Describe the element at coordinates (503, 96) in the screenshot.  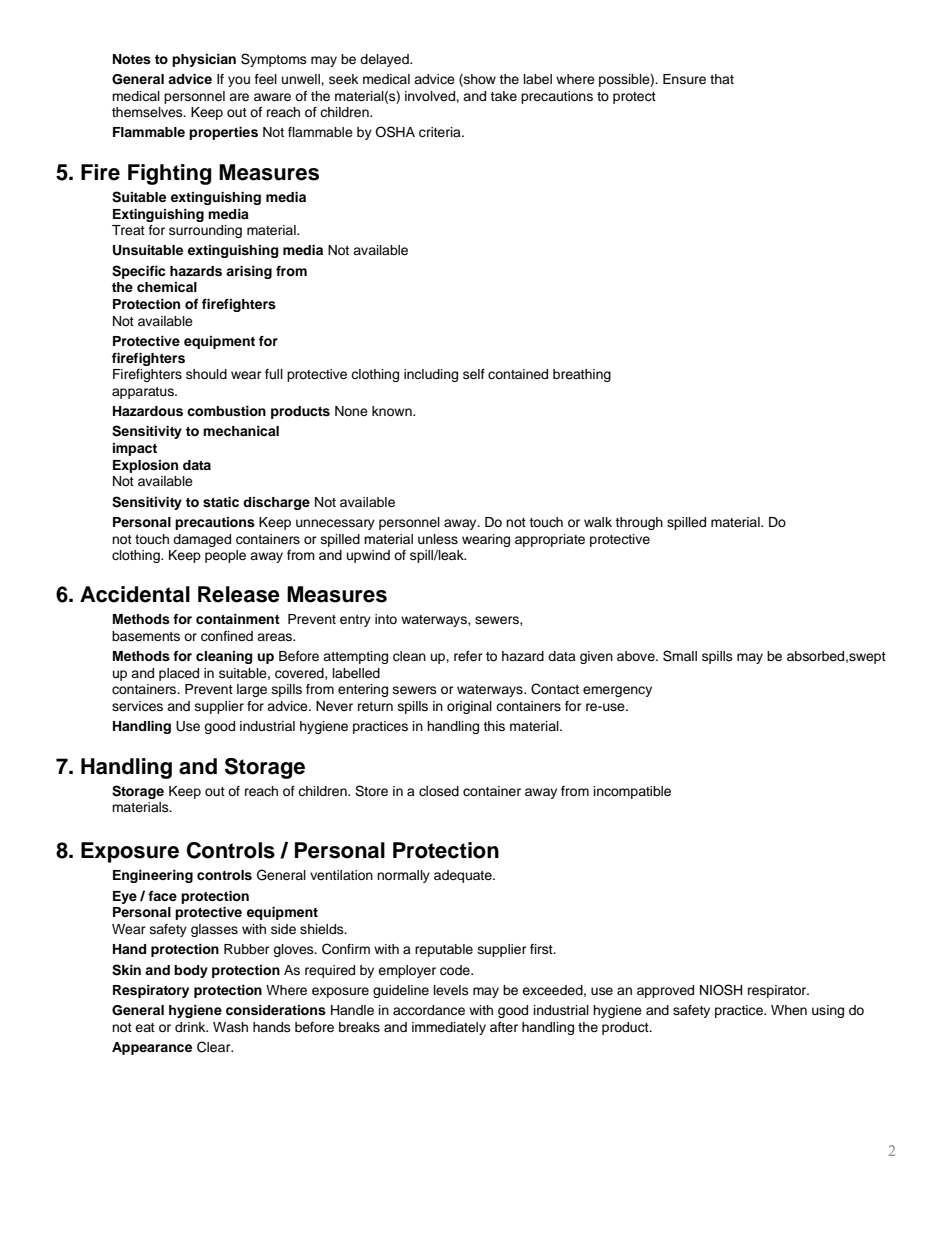
I see `take` at that location.
